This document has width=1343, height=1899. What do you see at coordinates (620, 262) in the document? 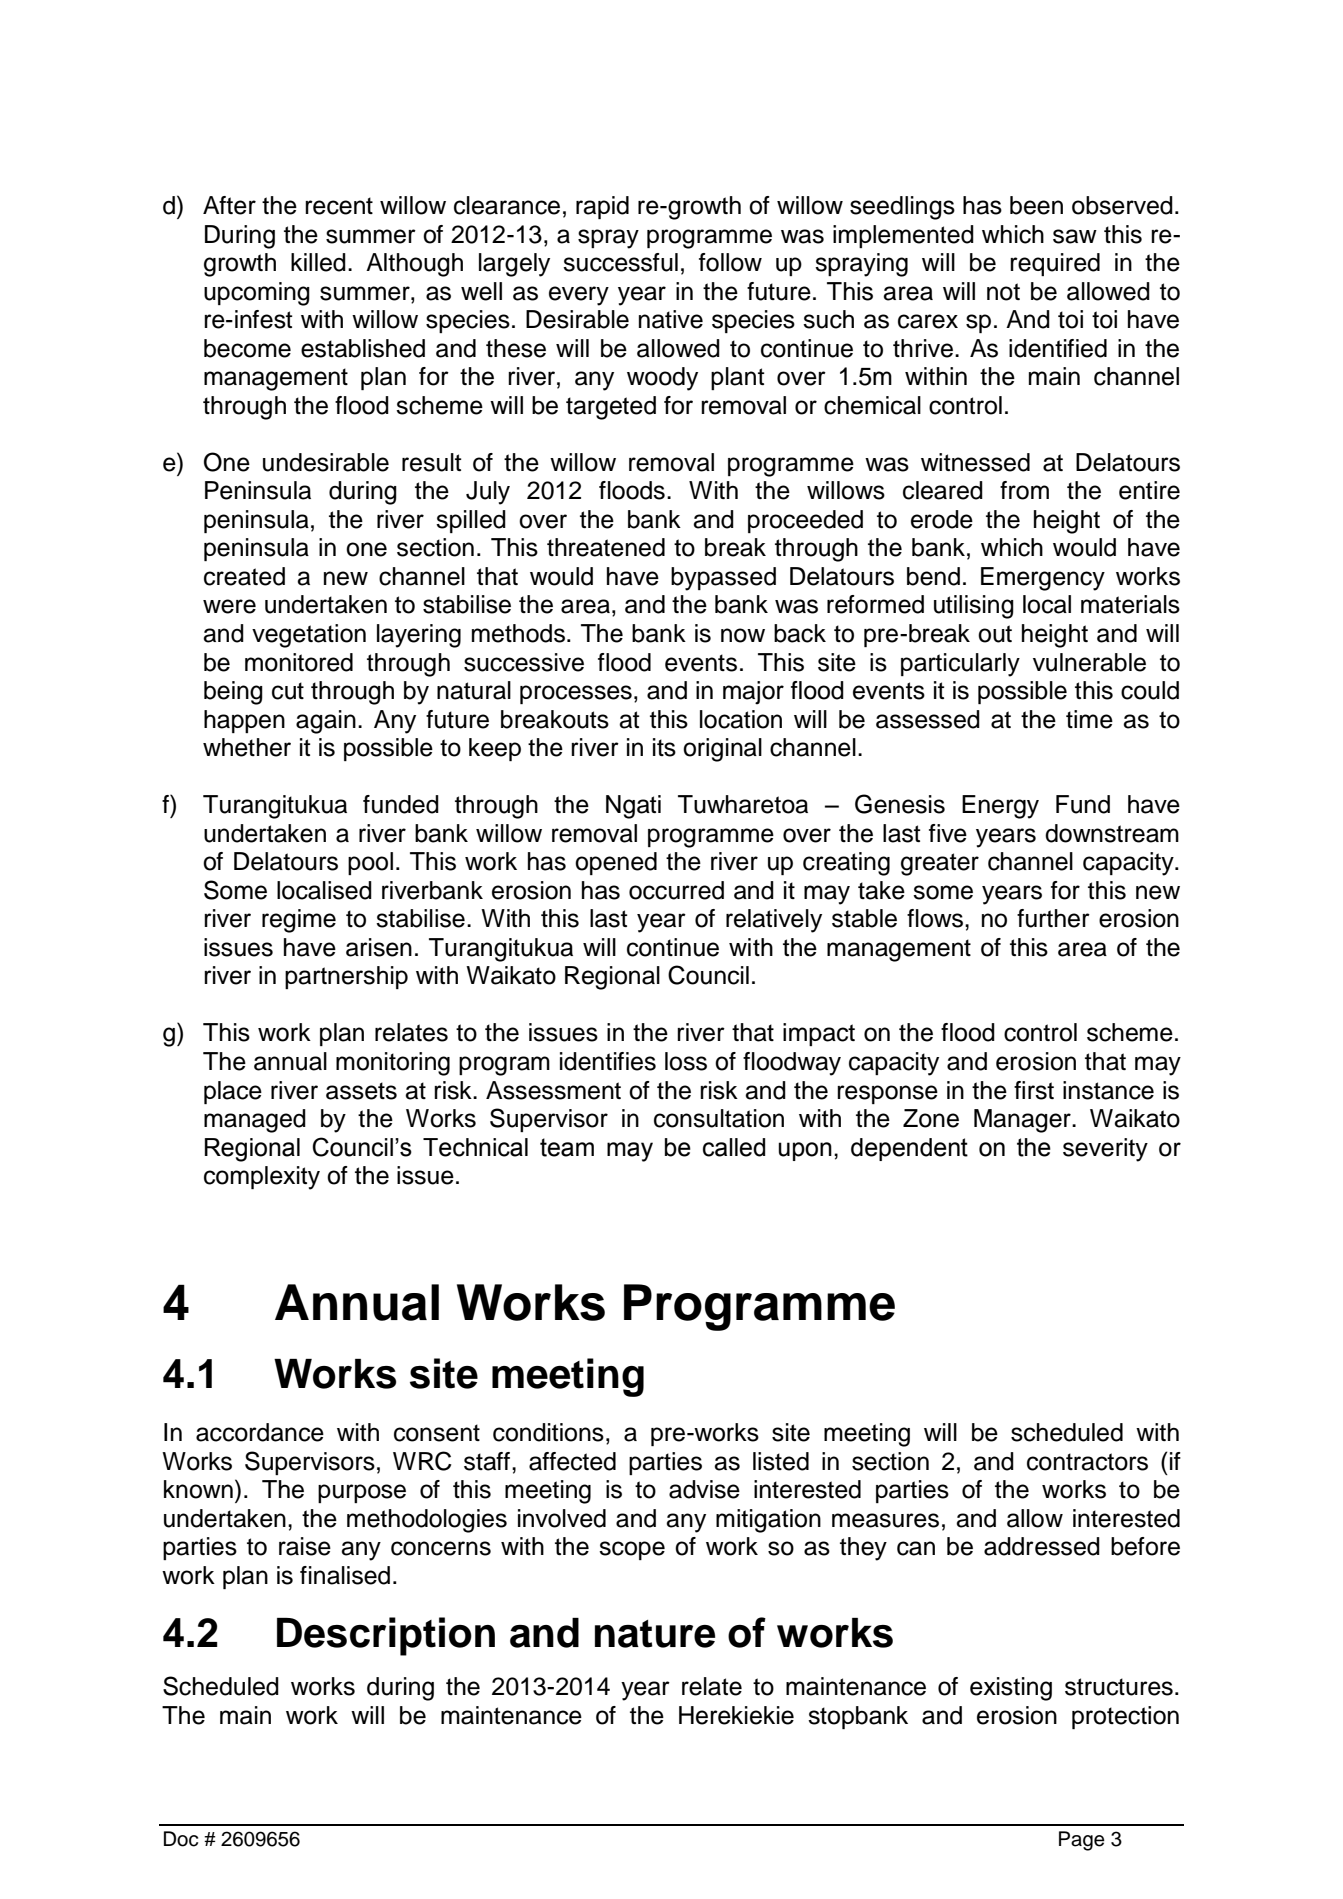
I see `successful` at bounding box center [620, 262].
